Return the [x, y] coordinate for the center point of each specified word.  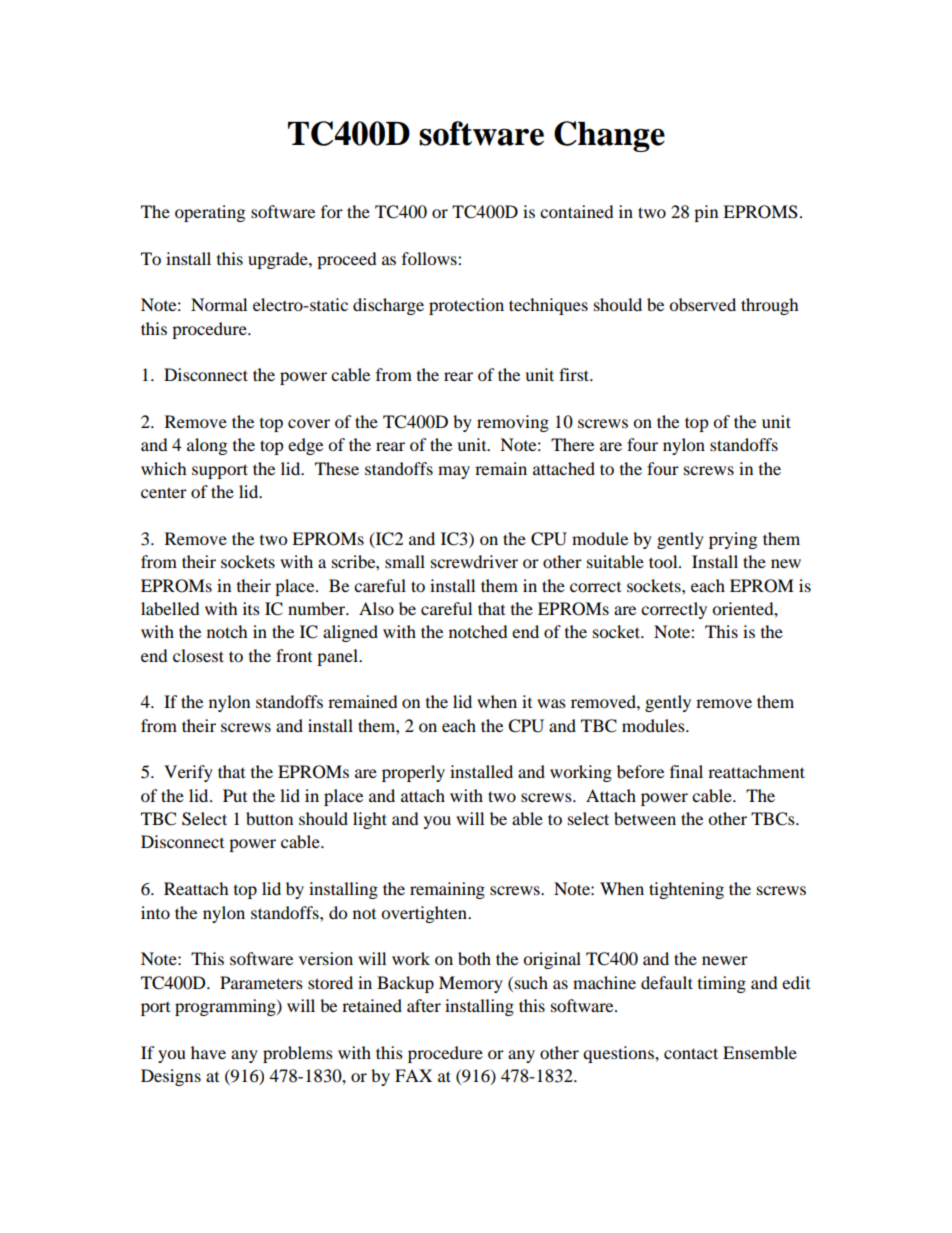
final [686, 771]
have [208, 1052]
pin [706, 213]
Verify [188, 773]
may [454, 472]
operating [210, 213]
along [207, 446]
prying [733, 540]
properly [413, 773]
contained [577, 211]
